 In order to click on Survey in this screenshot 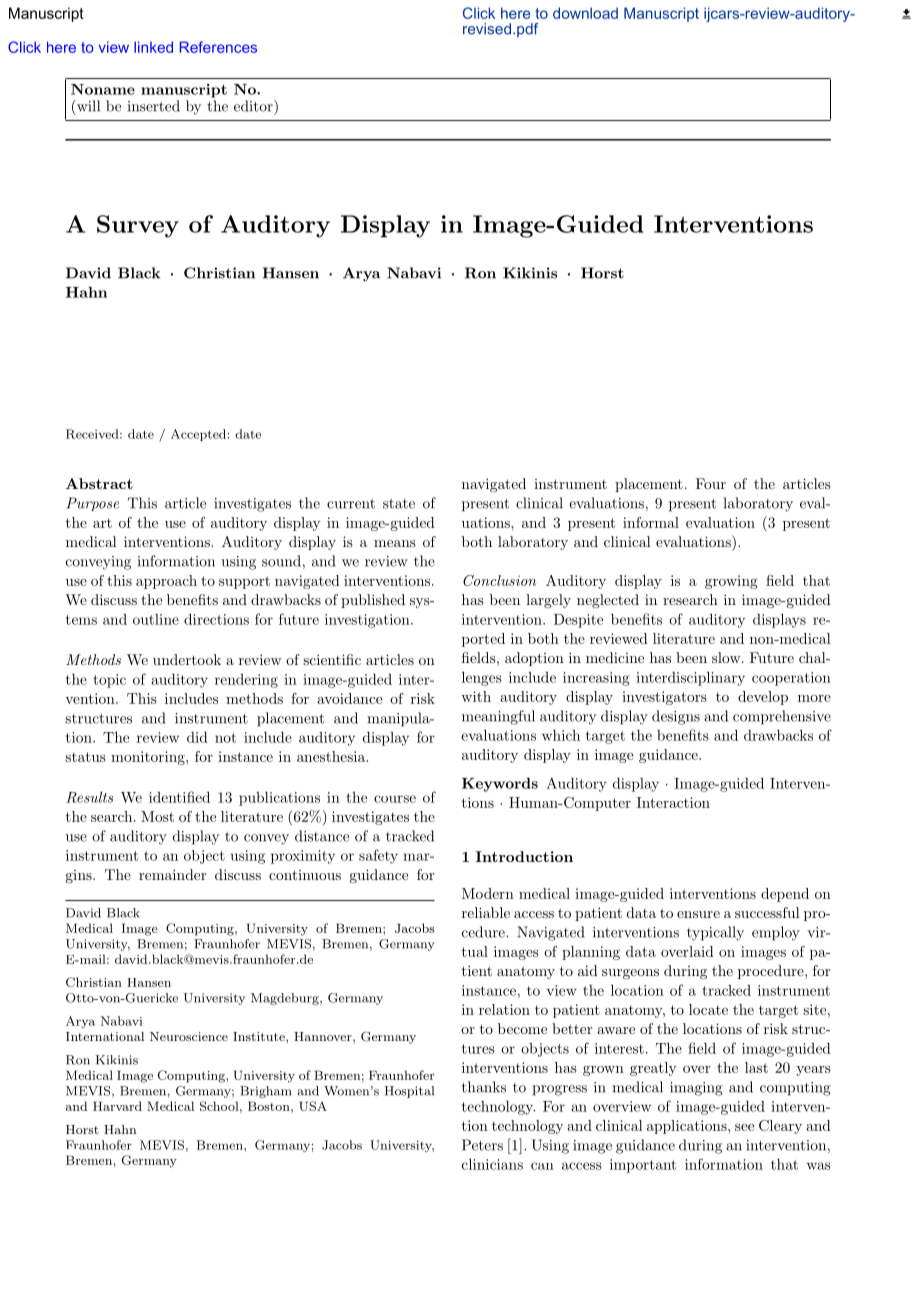, I will do `click(138, 226)`.
